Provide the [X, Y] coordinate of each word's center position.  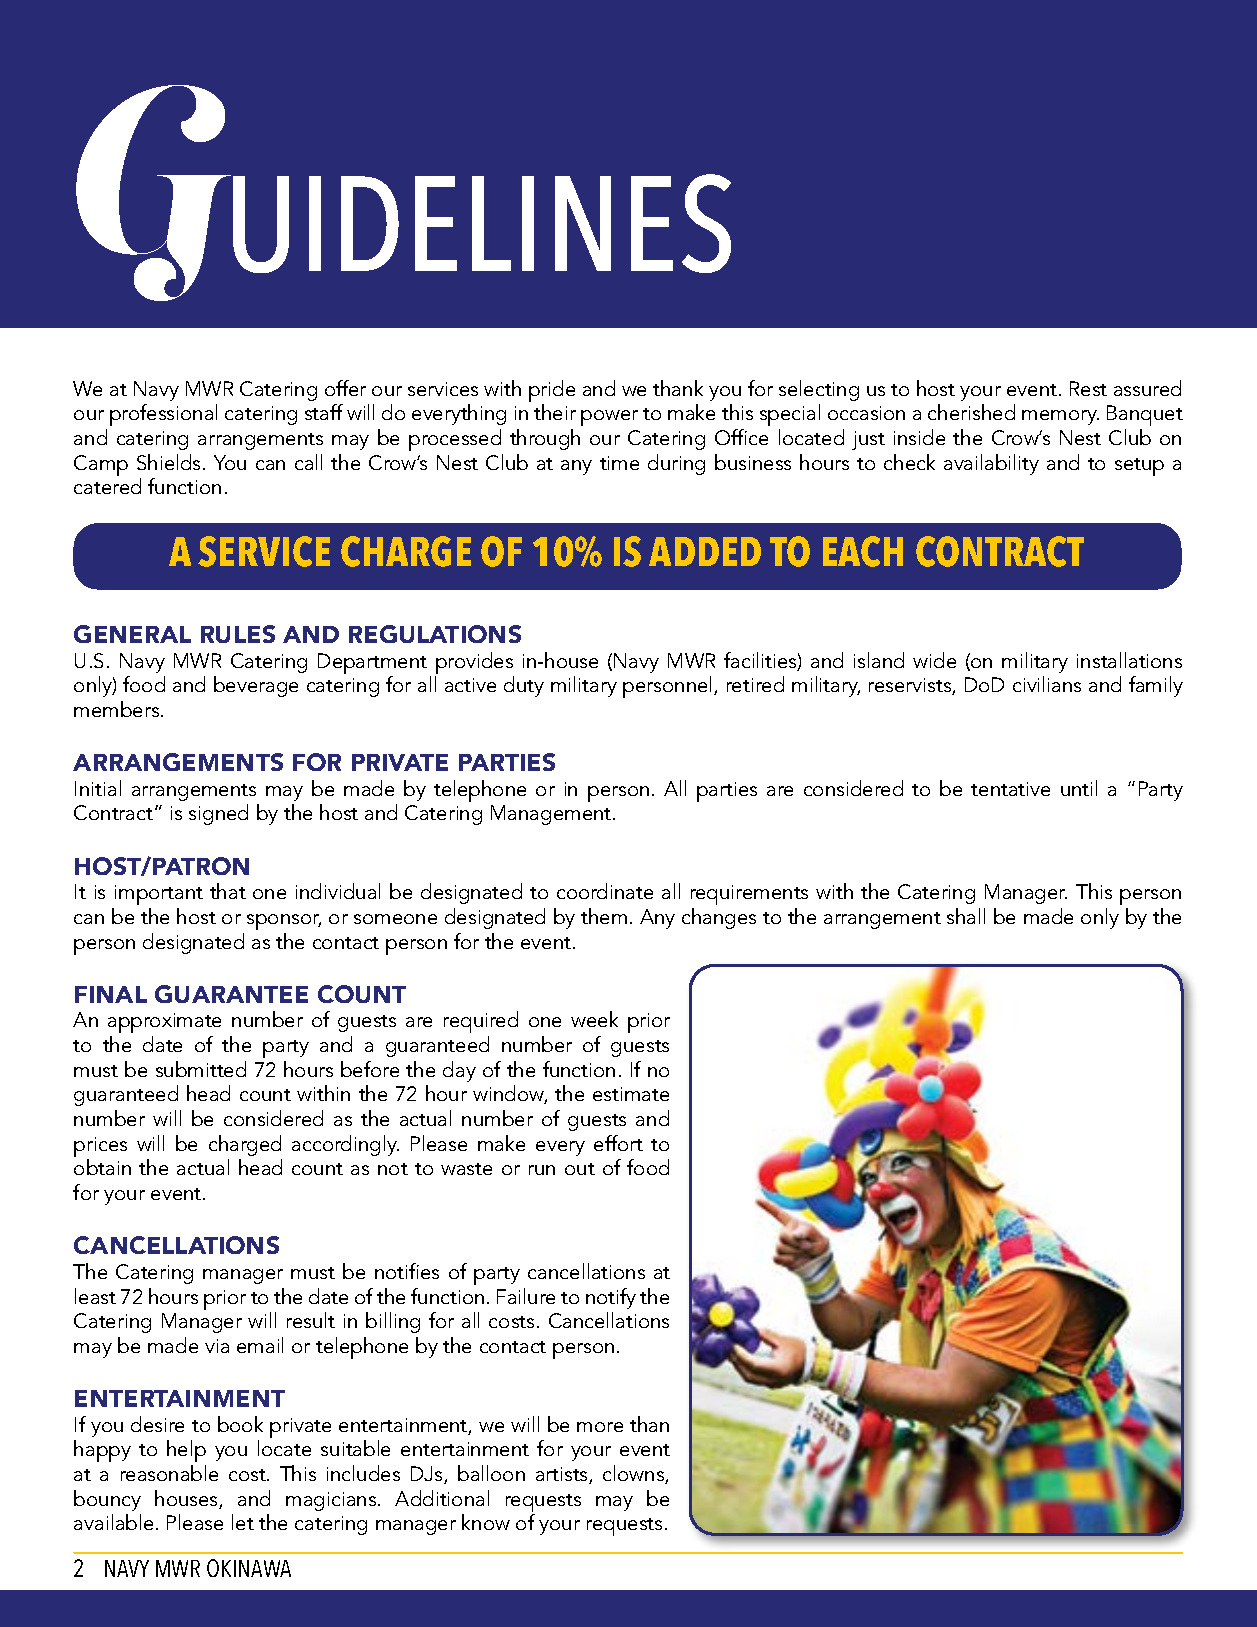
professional [163, 415]
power [609, 418]
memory [1060, 417]
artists [563, 1475]
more [600, 1427]
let [243, 1522]
